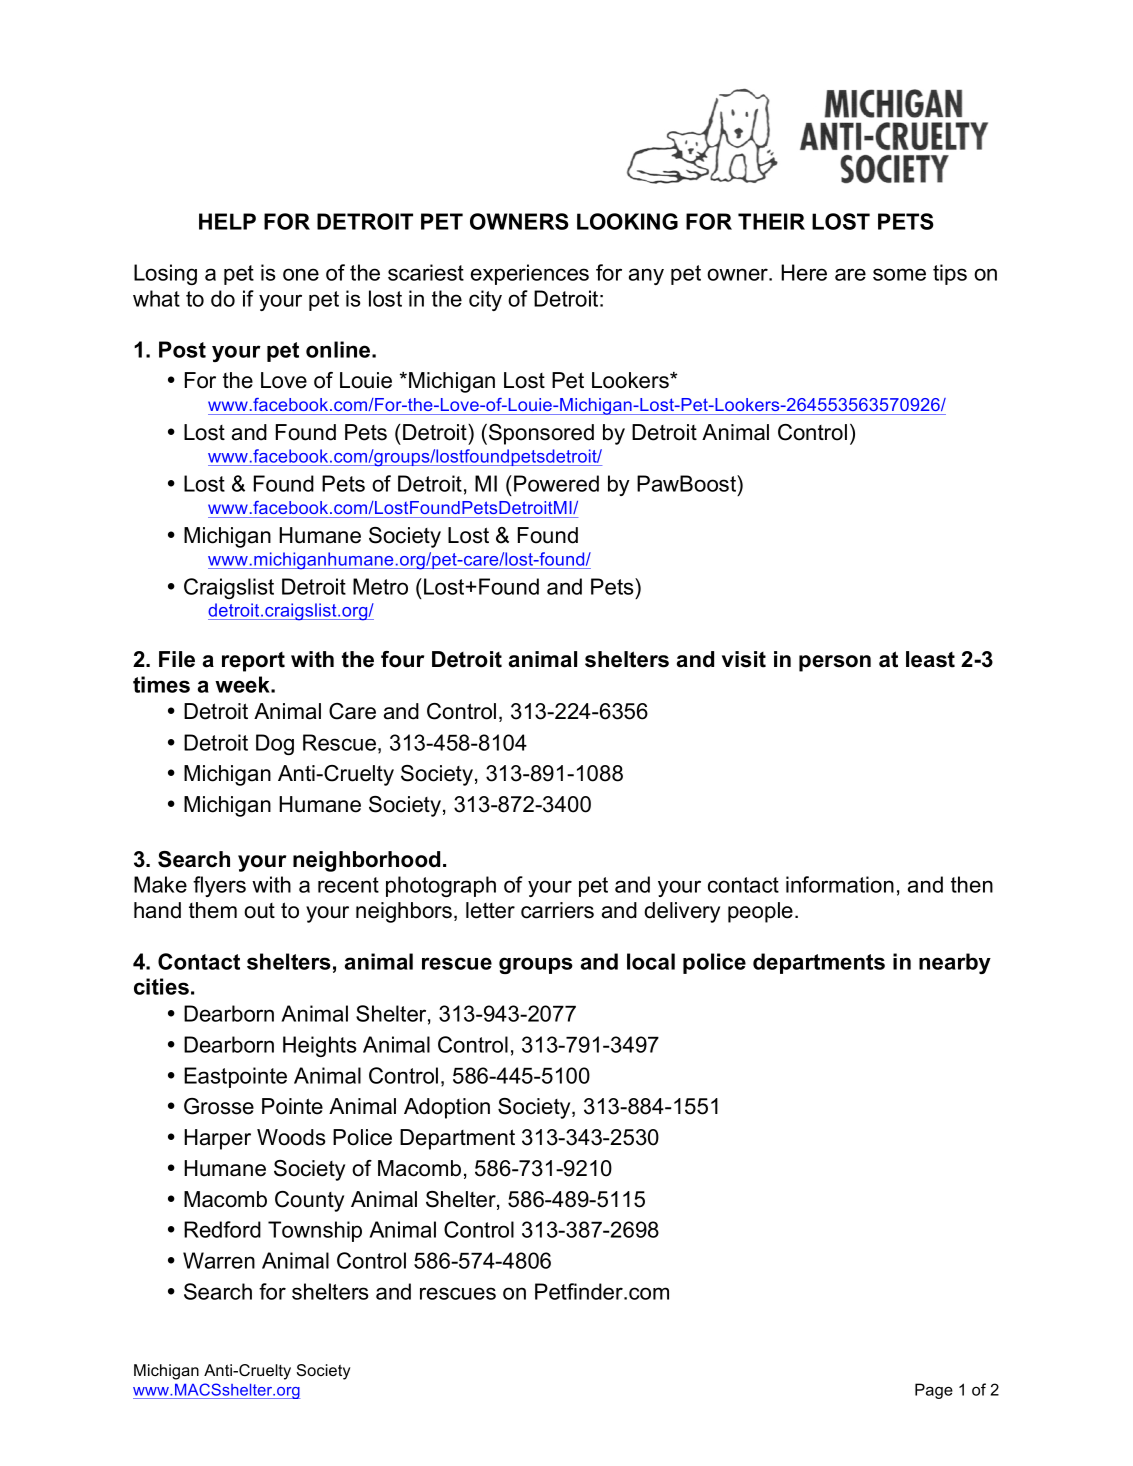 The width and height of the screenshot is (1133, 1466). What do you see at coordinates (275, 744) in the screenshot?
I see `Dog` at bounding box center [275, 744].
